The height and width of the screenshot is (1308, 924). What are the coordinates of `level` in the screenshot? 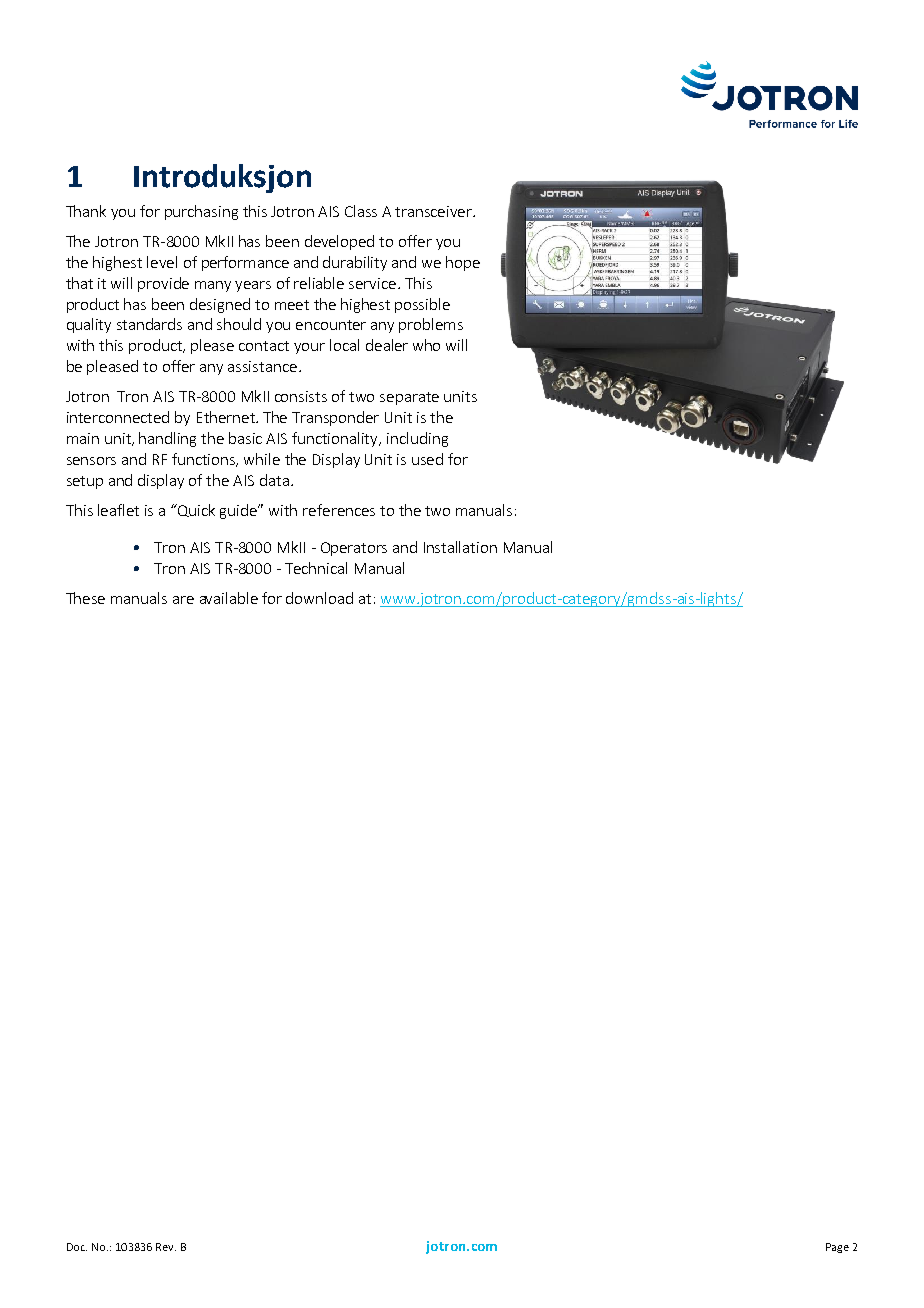 It's located at (162, 262).
